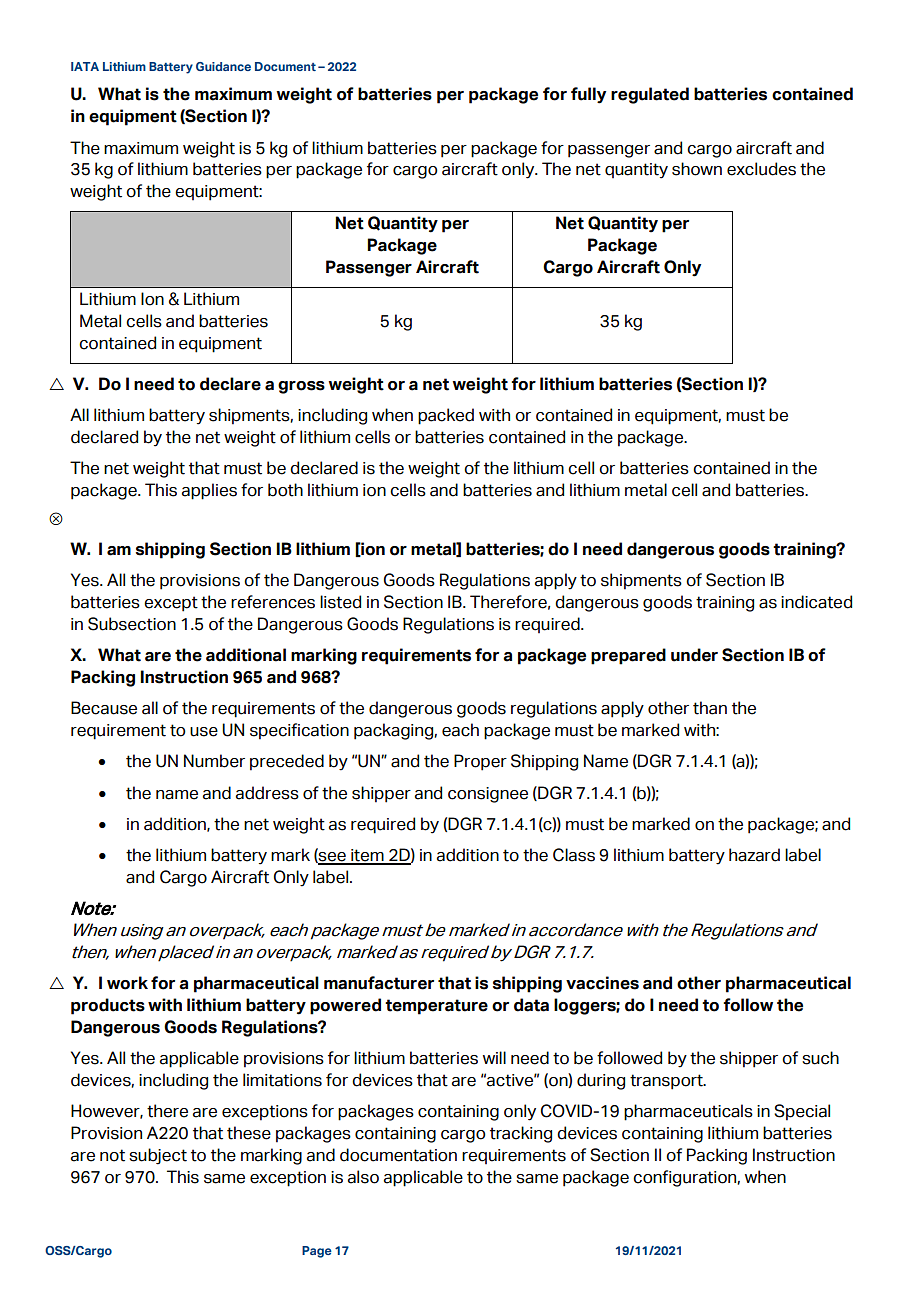 The height and width of the image is (1308, 924). What do you see at coordinates (340, 602) in the image?
I see `listed` at bounding box center [340, 602].
